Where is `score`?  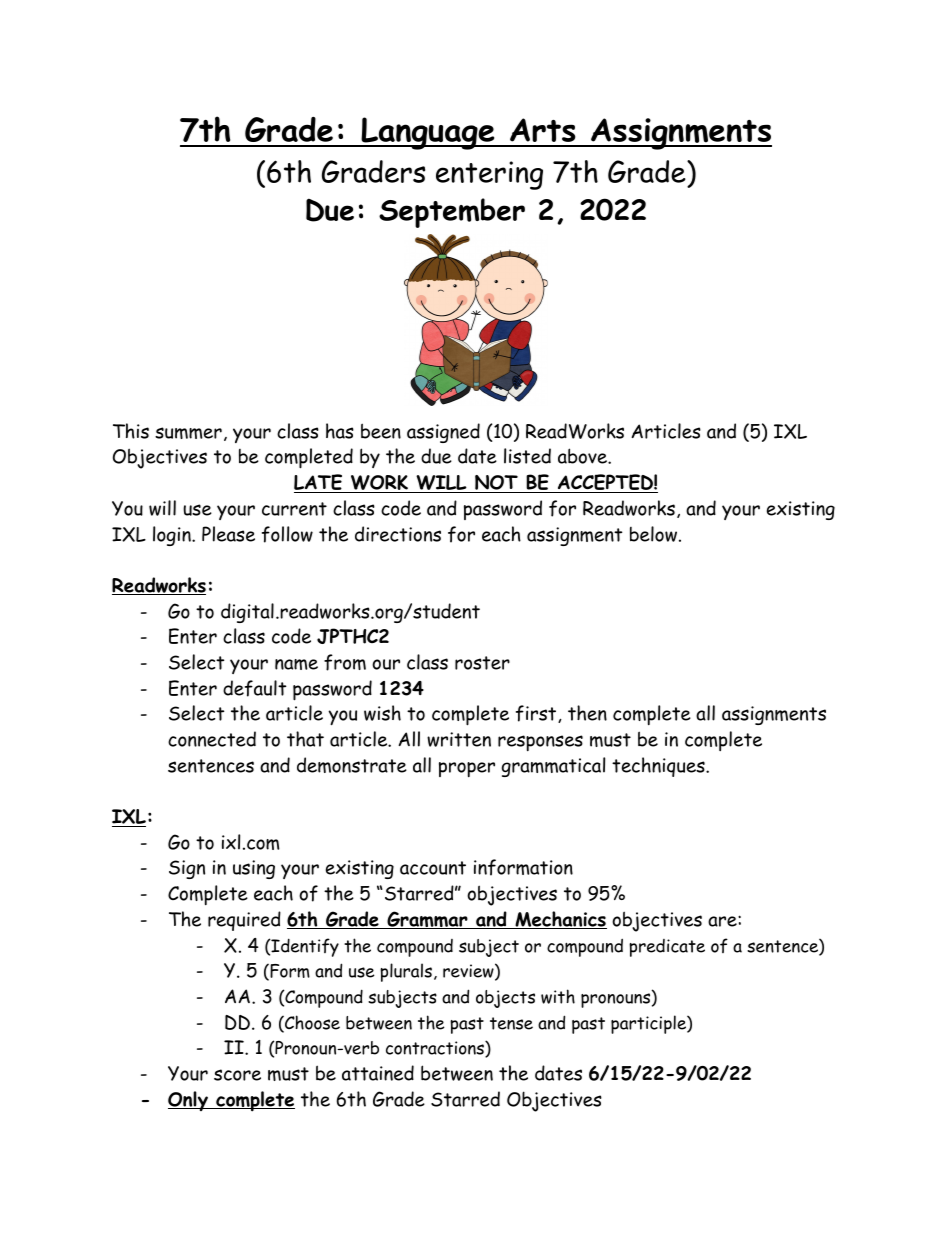 score is located at coordinates (237, 1075).
